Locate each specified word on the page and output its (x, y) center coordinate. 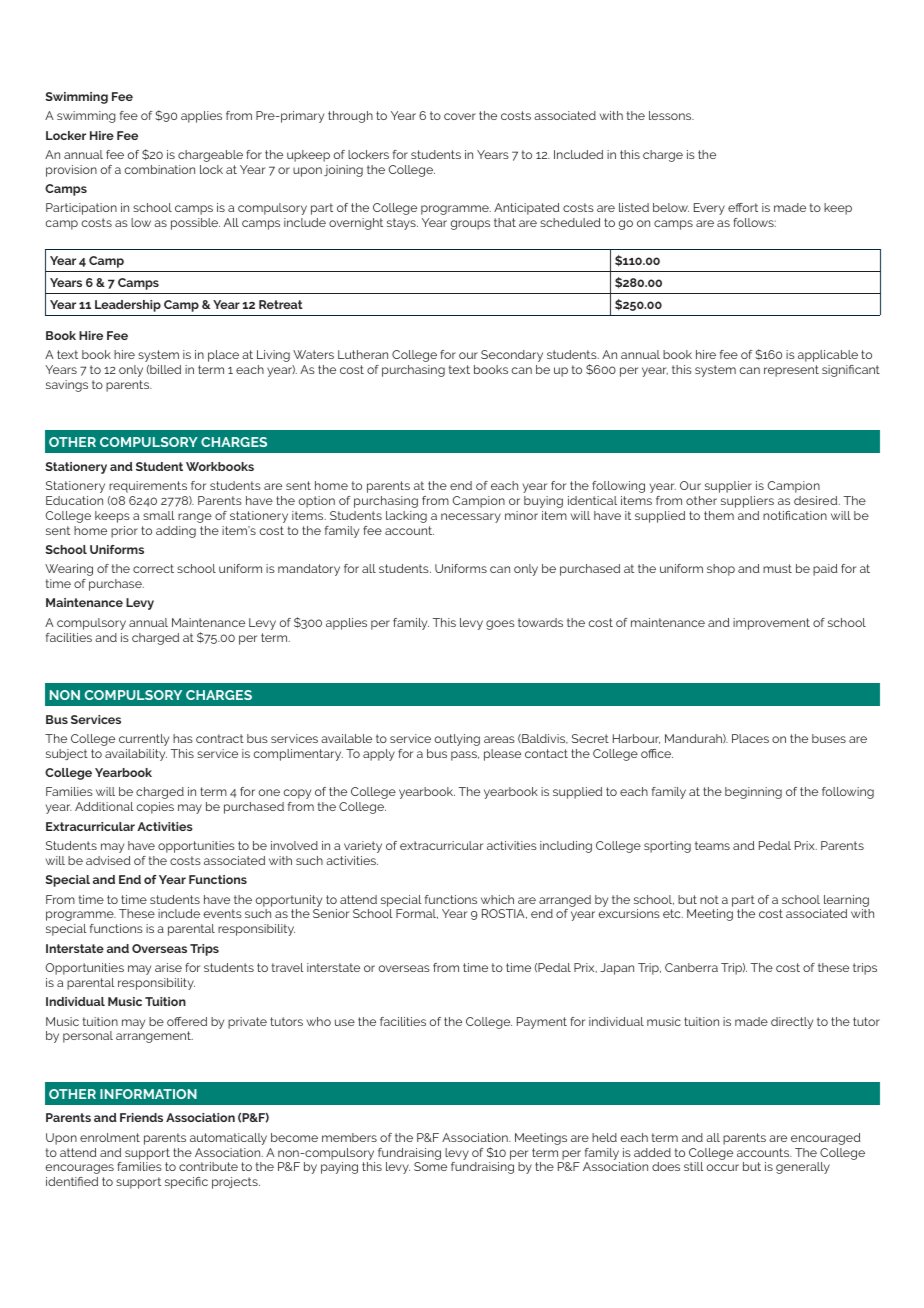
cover (460, 116)
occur (723, 1167)
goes (500, 625)
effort (743, 207)
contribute (208, 1166)
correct (153, 568)
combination (160, 169)
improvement (771, 624)
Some (430, 1166)
